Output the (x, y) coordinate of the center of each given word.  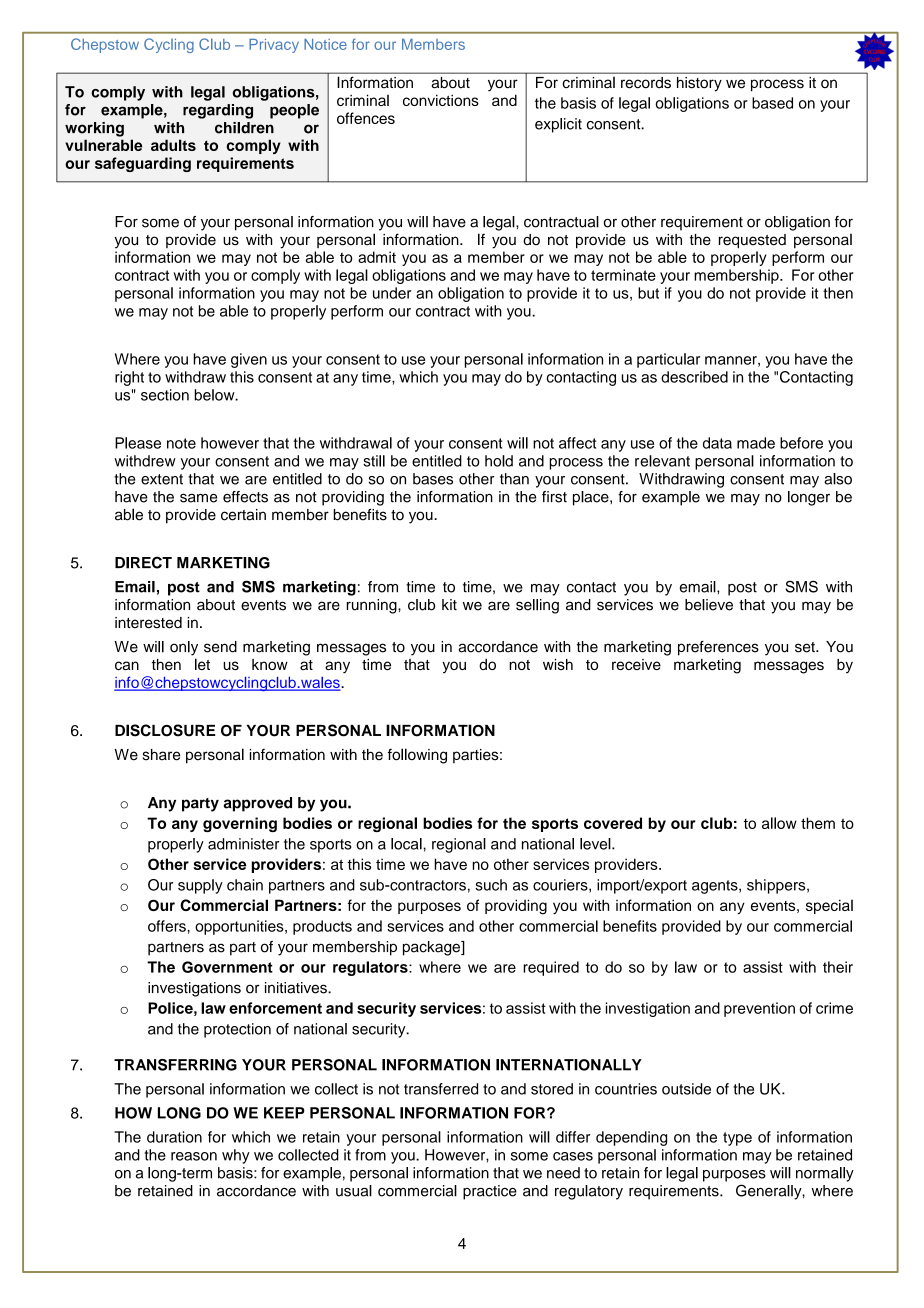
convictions (441, 100)
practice (490, 1192)
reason (194, 1156)
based (772, 103)
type (737, 1139)
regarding (218, 111)
